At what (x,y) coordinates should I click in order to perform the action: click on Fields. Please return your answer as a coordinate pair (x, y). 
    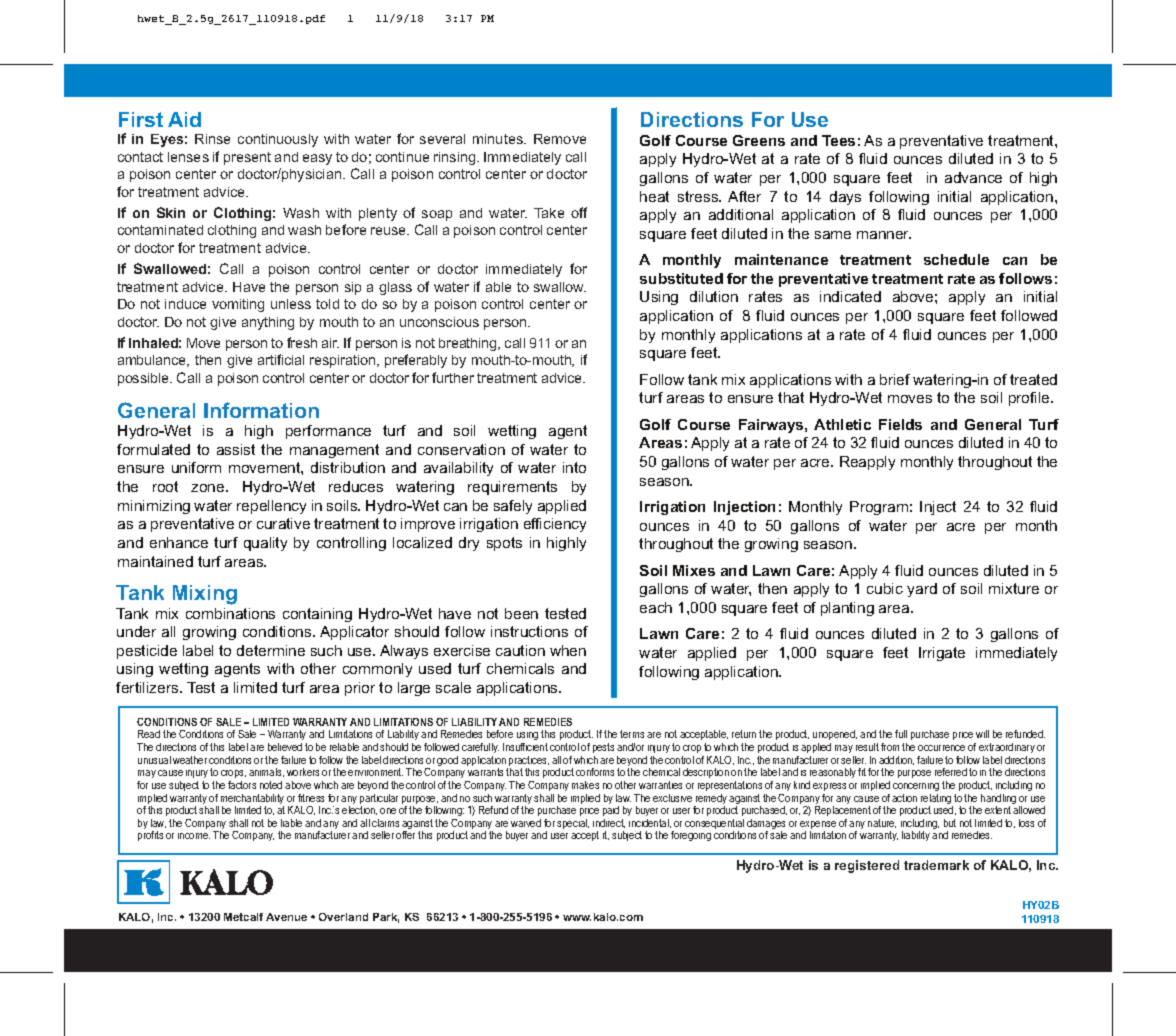
    Looking at the image, I should click on (900, 424).
